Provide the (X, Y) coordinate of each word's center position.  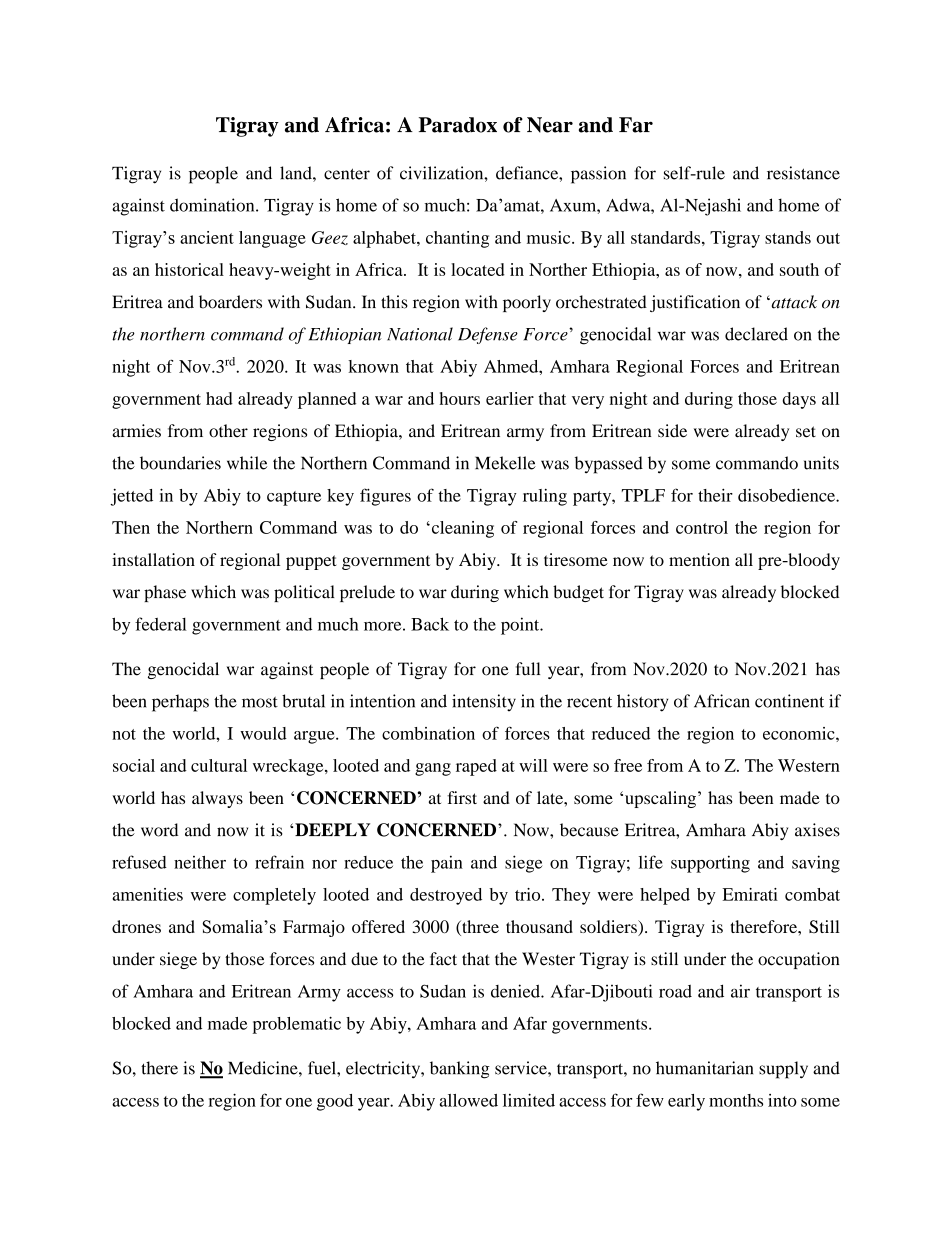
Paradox (458, 125)
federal (161, 624)
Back (430, 624)
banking (460, 1070)
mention (699, 559)
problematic (297, 1025)
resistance (803, 173)
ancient (207, 237)
